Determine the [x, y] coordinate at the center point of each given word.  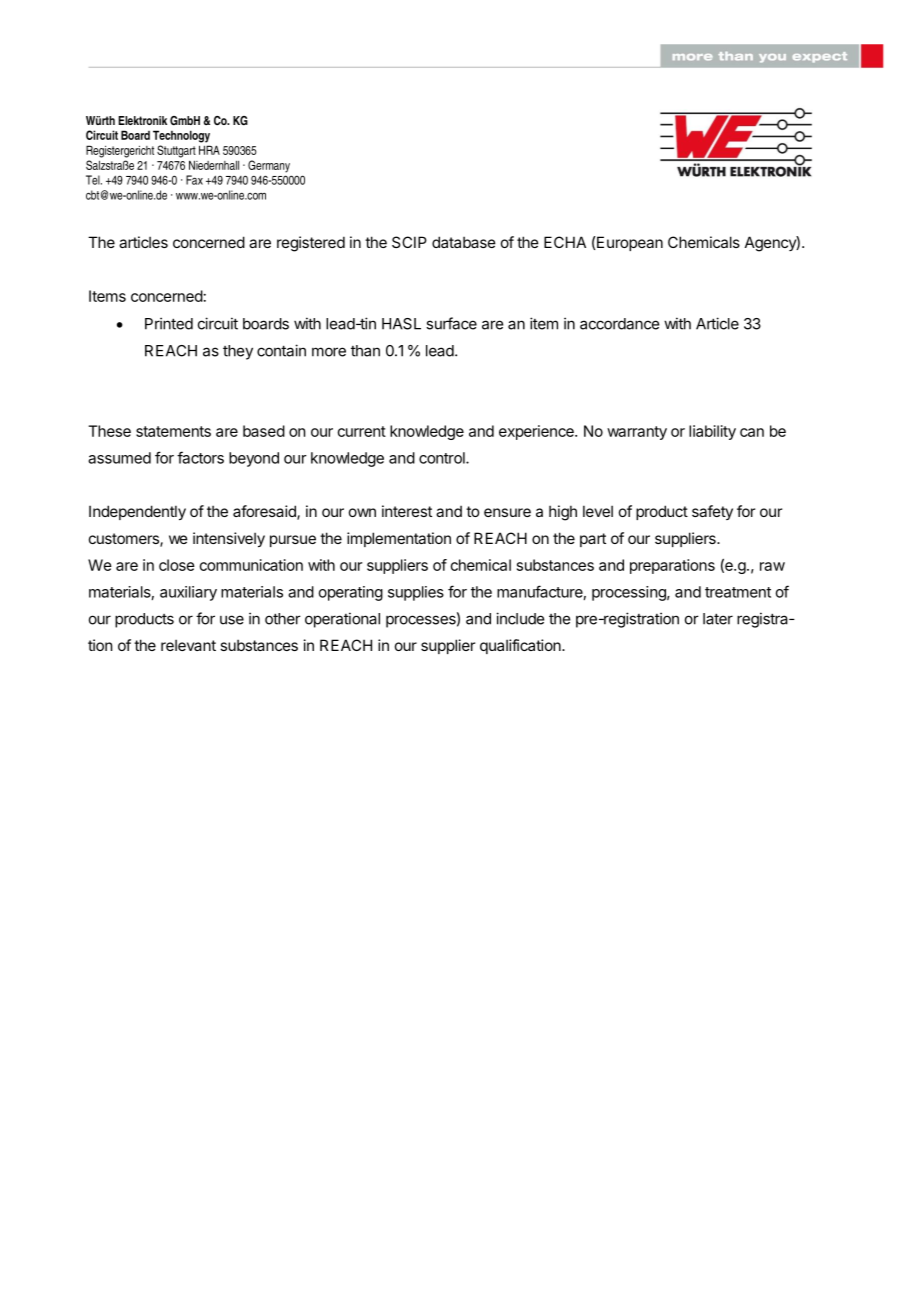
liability [712, 432]
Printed [169, 323]
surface [451, 323]
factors [200, 457]
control [443, 458]
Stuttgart [176, 151]
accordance [619, 324]
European [629, 243]
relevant [188, 645]
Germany [269, 166]
